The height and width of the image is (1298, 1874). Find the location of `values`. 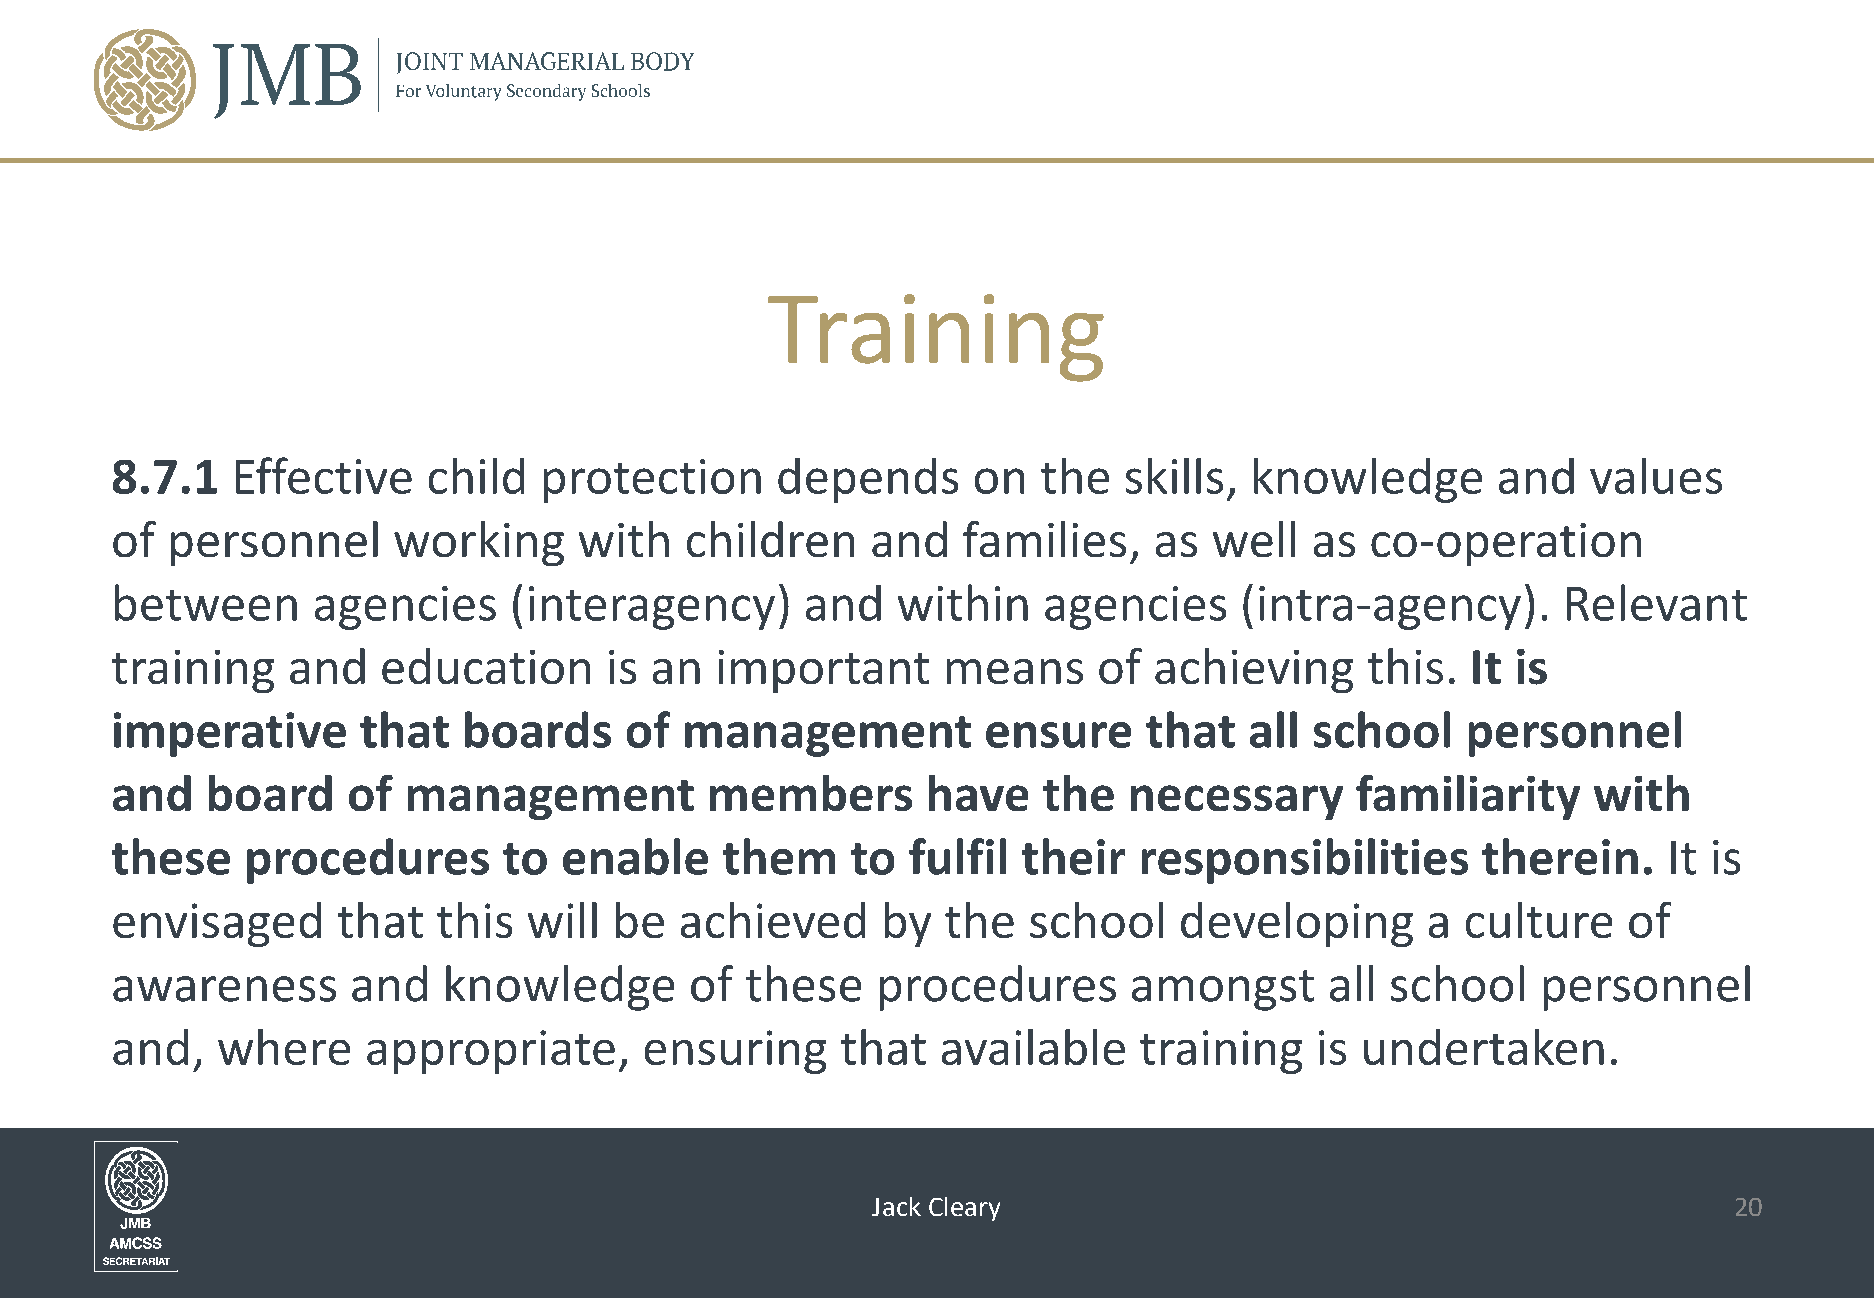

values is located at coordinates (1656, 476).
